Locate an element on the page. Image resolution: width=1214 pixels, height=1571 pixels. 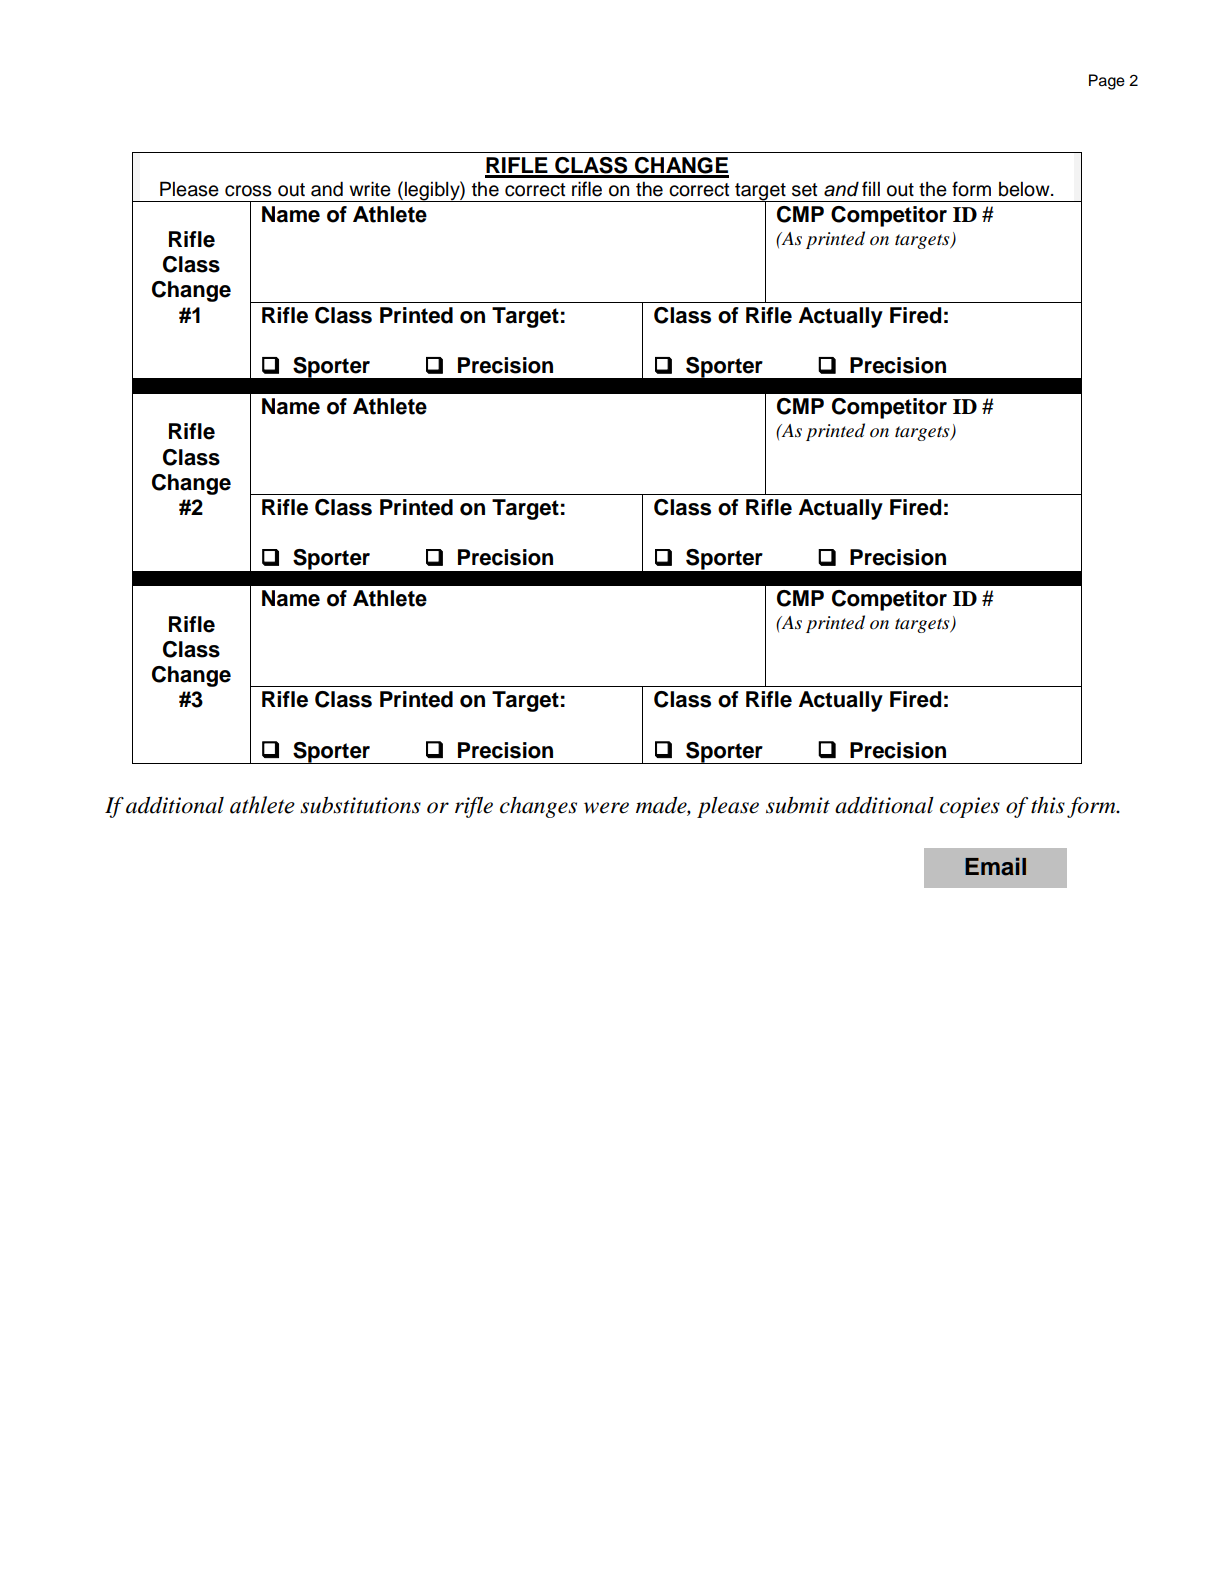
Page is located at coordinates (1107, 82).
